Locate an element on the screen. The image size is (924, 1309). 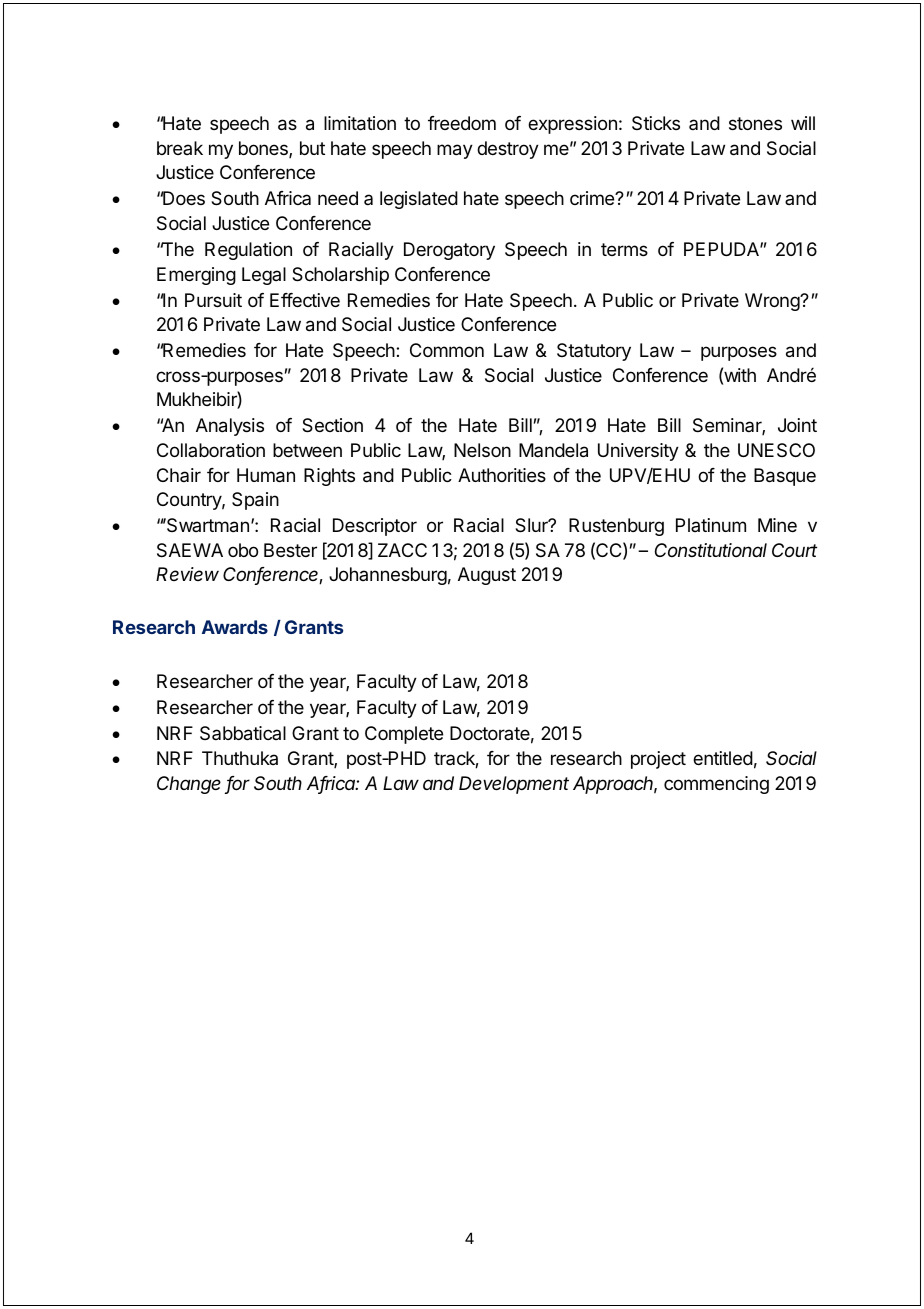
Platinum is located at coordinates (711, 525).
